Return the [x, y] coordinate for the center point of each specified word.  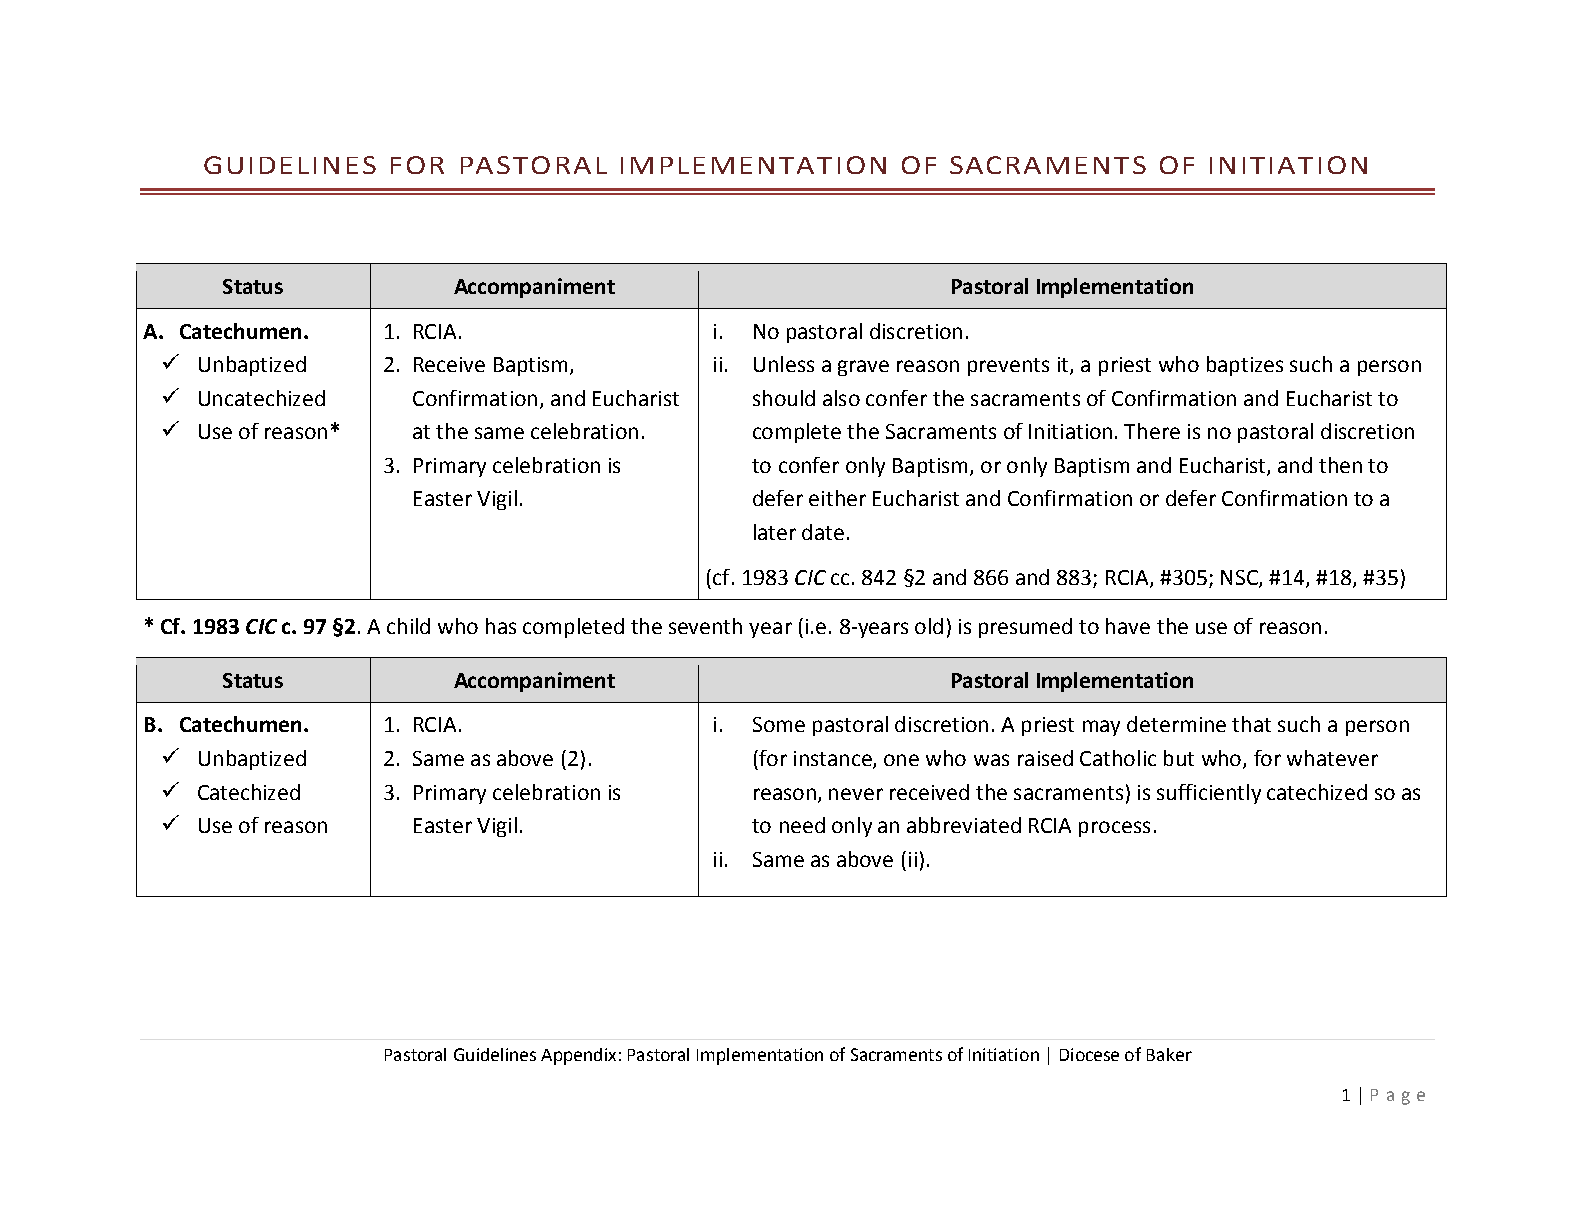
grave [863, 368]
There [1152, 431]
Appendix [578, 1056]
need [802, 825]
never [856, 794]
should [784, 398]
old [929, 626]
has [501, 626]
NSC [1240, 579]
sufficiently [1209, 794]
